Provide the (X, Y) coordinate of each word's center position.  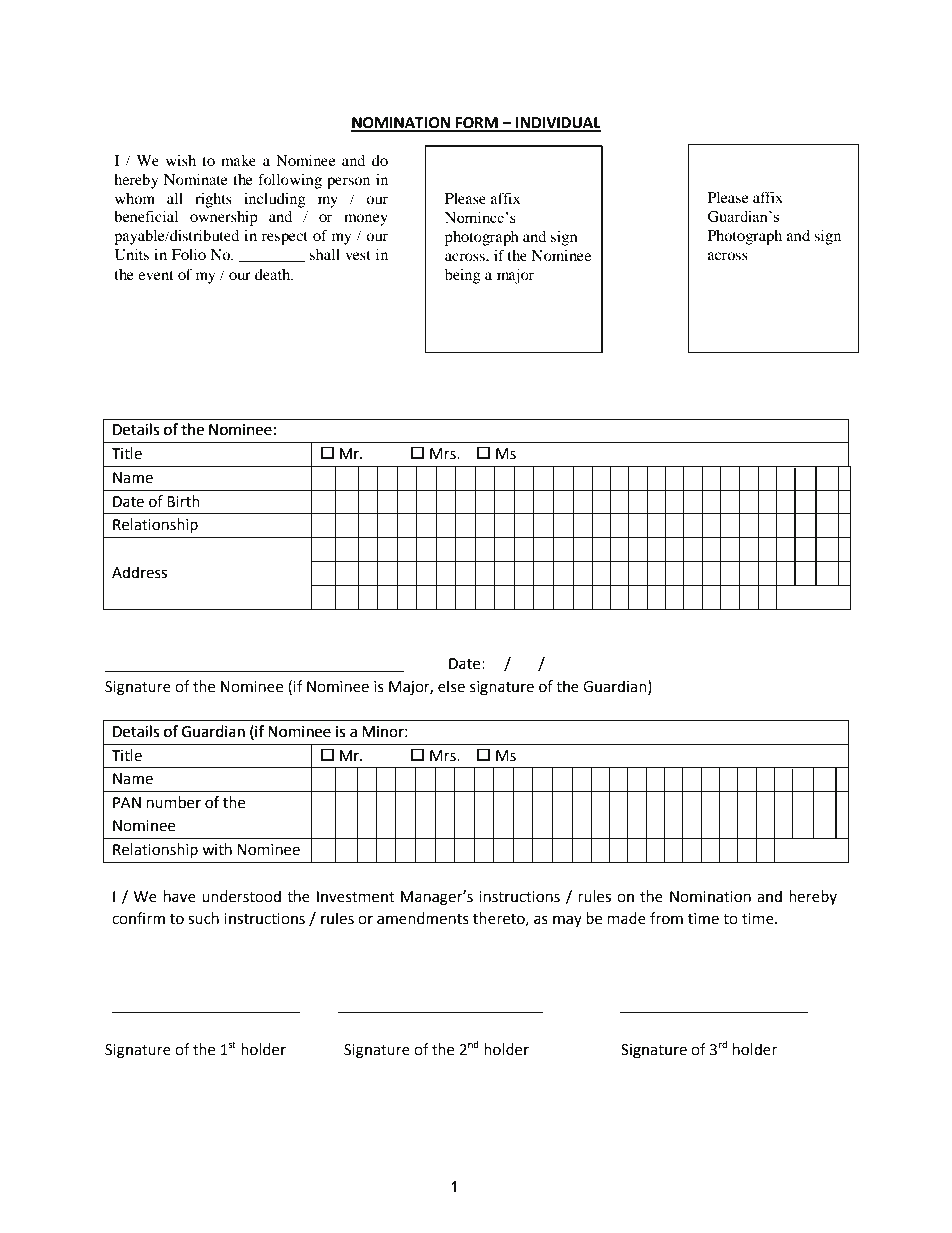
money (366, 220)
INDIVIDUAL (557, 124)
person (348, 183)
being (463, 276)
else (451, 686)
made (627, 918)
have (180, 896)
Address (139, 572)
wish (181, 160)
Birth (183, 501)
